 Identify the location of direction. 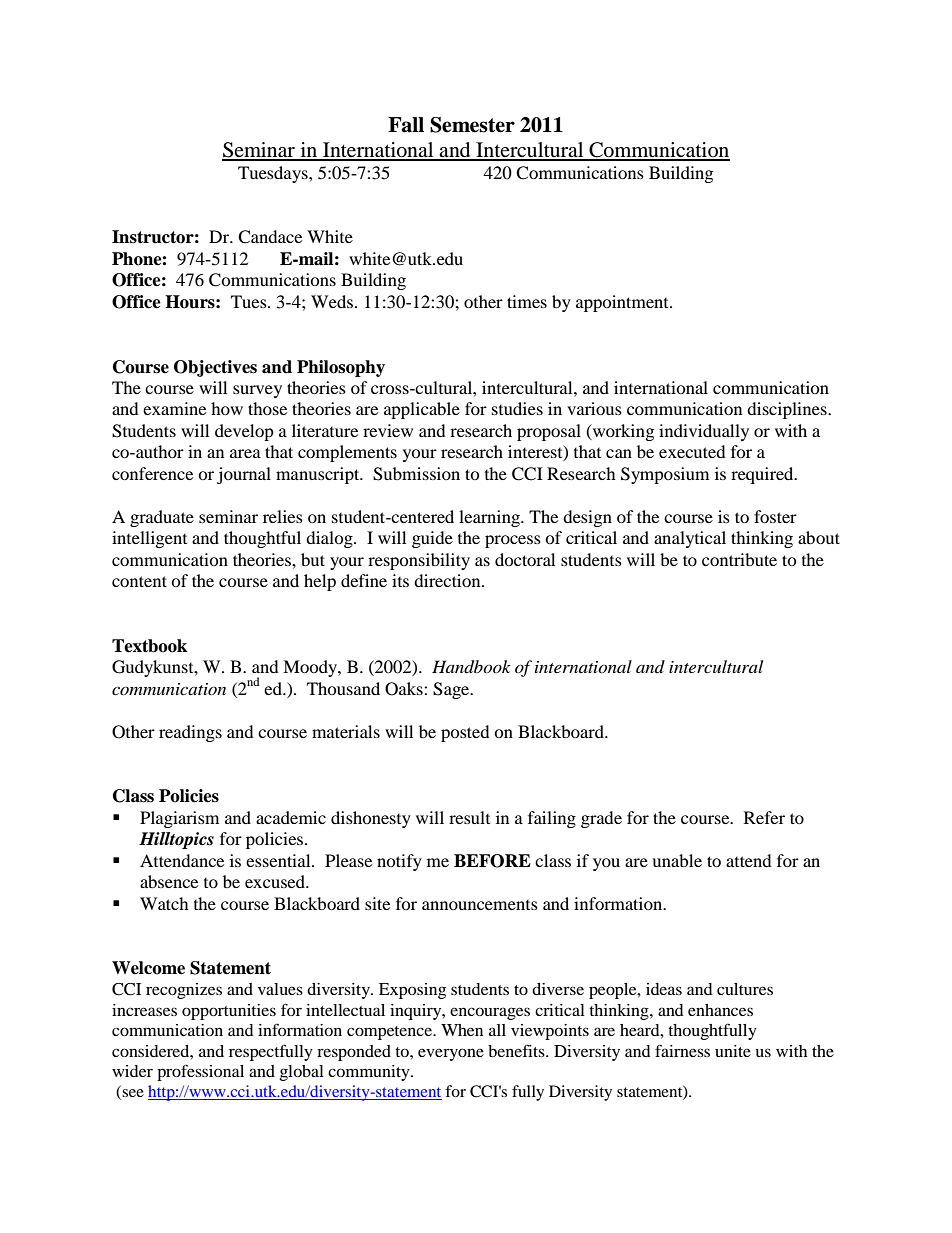
(448, 580).
